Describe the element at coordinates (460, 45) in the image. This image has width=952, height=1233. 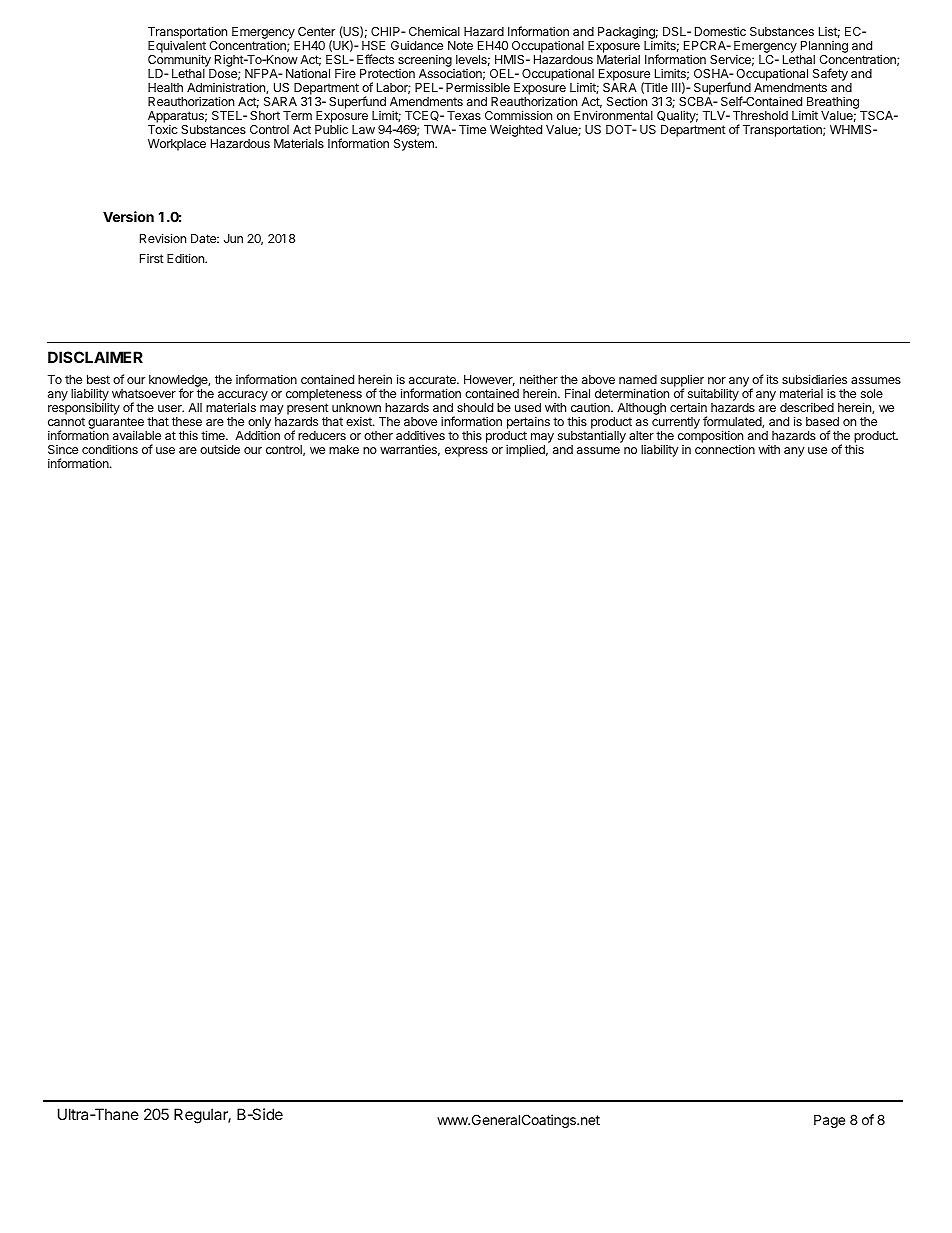
I see `Note` at that location.
